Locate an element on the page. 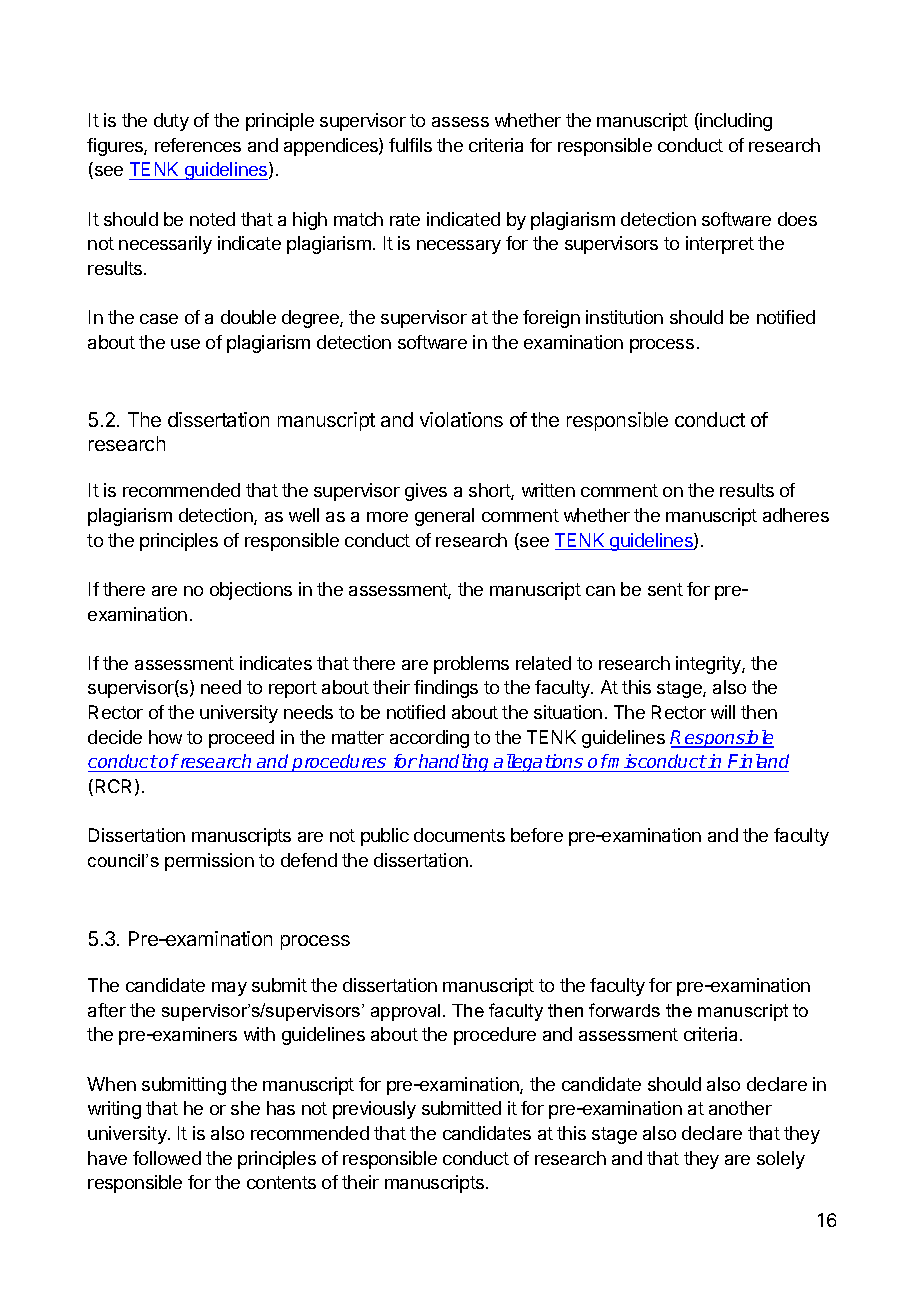 This image has width=924, height=1308. followed is located at coordinates (167, 1158).
